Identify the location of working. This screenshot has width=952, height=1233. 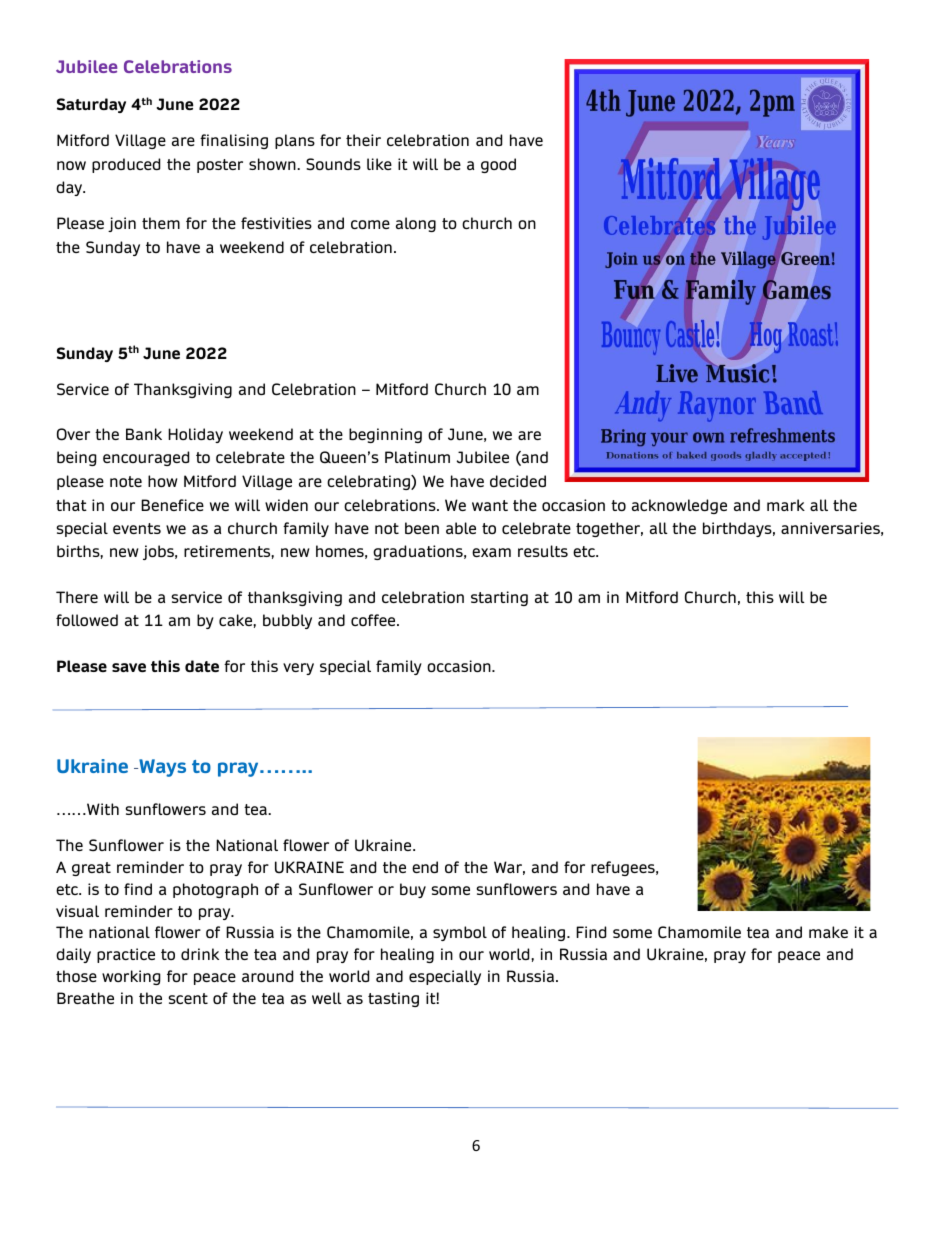
(131, 977).
